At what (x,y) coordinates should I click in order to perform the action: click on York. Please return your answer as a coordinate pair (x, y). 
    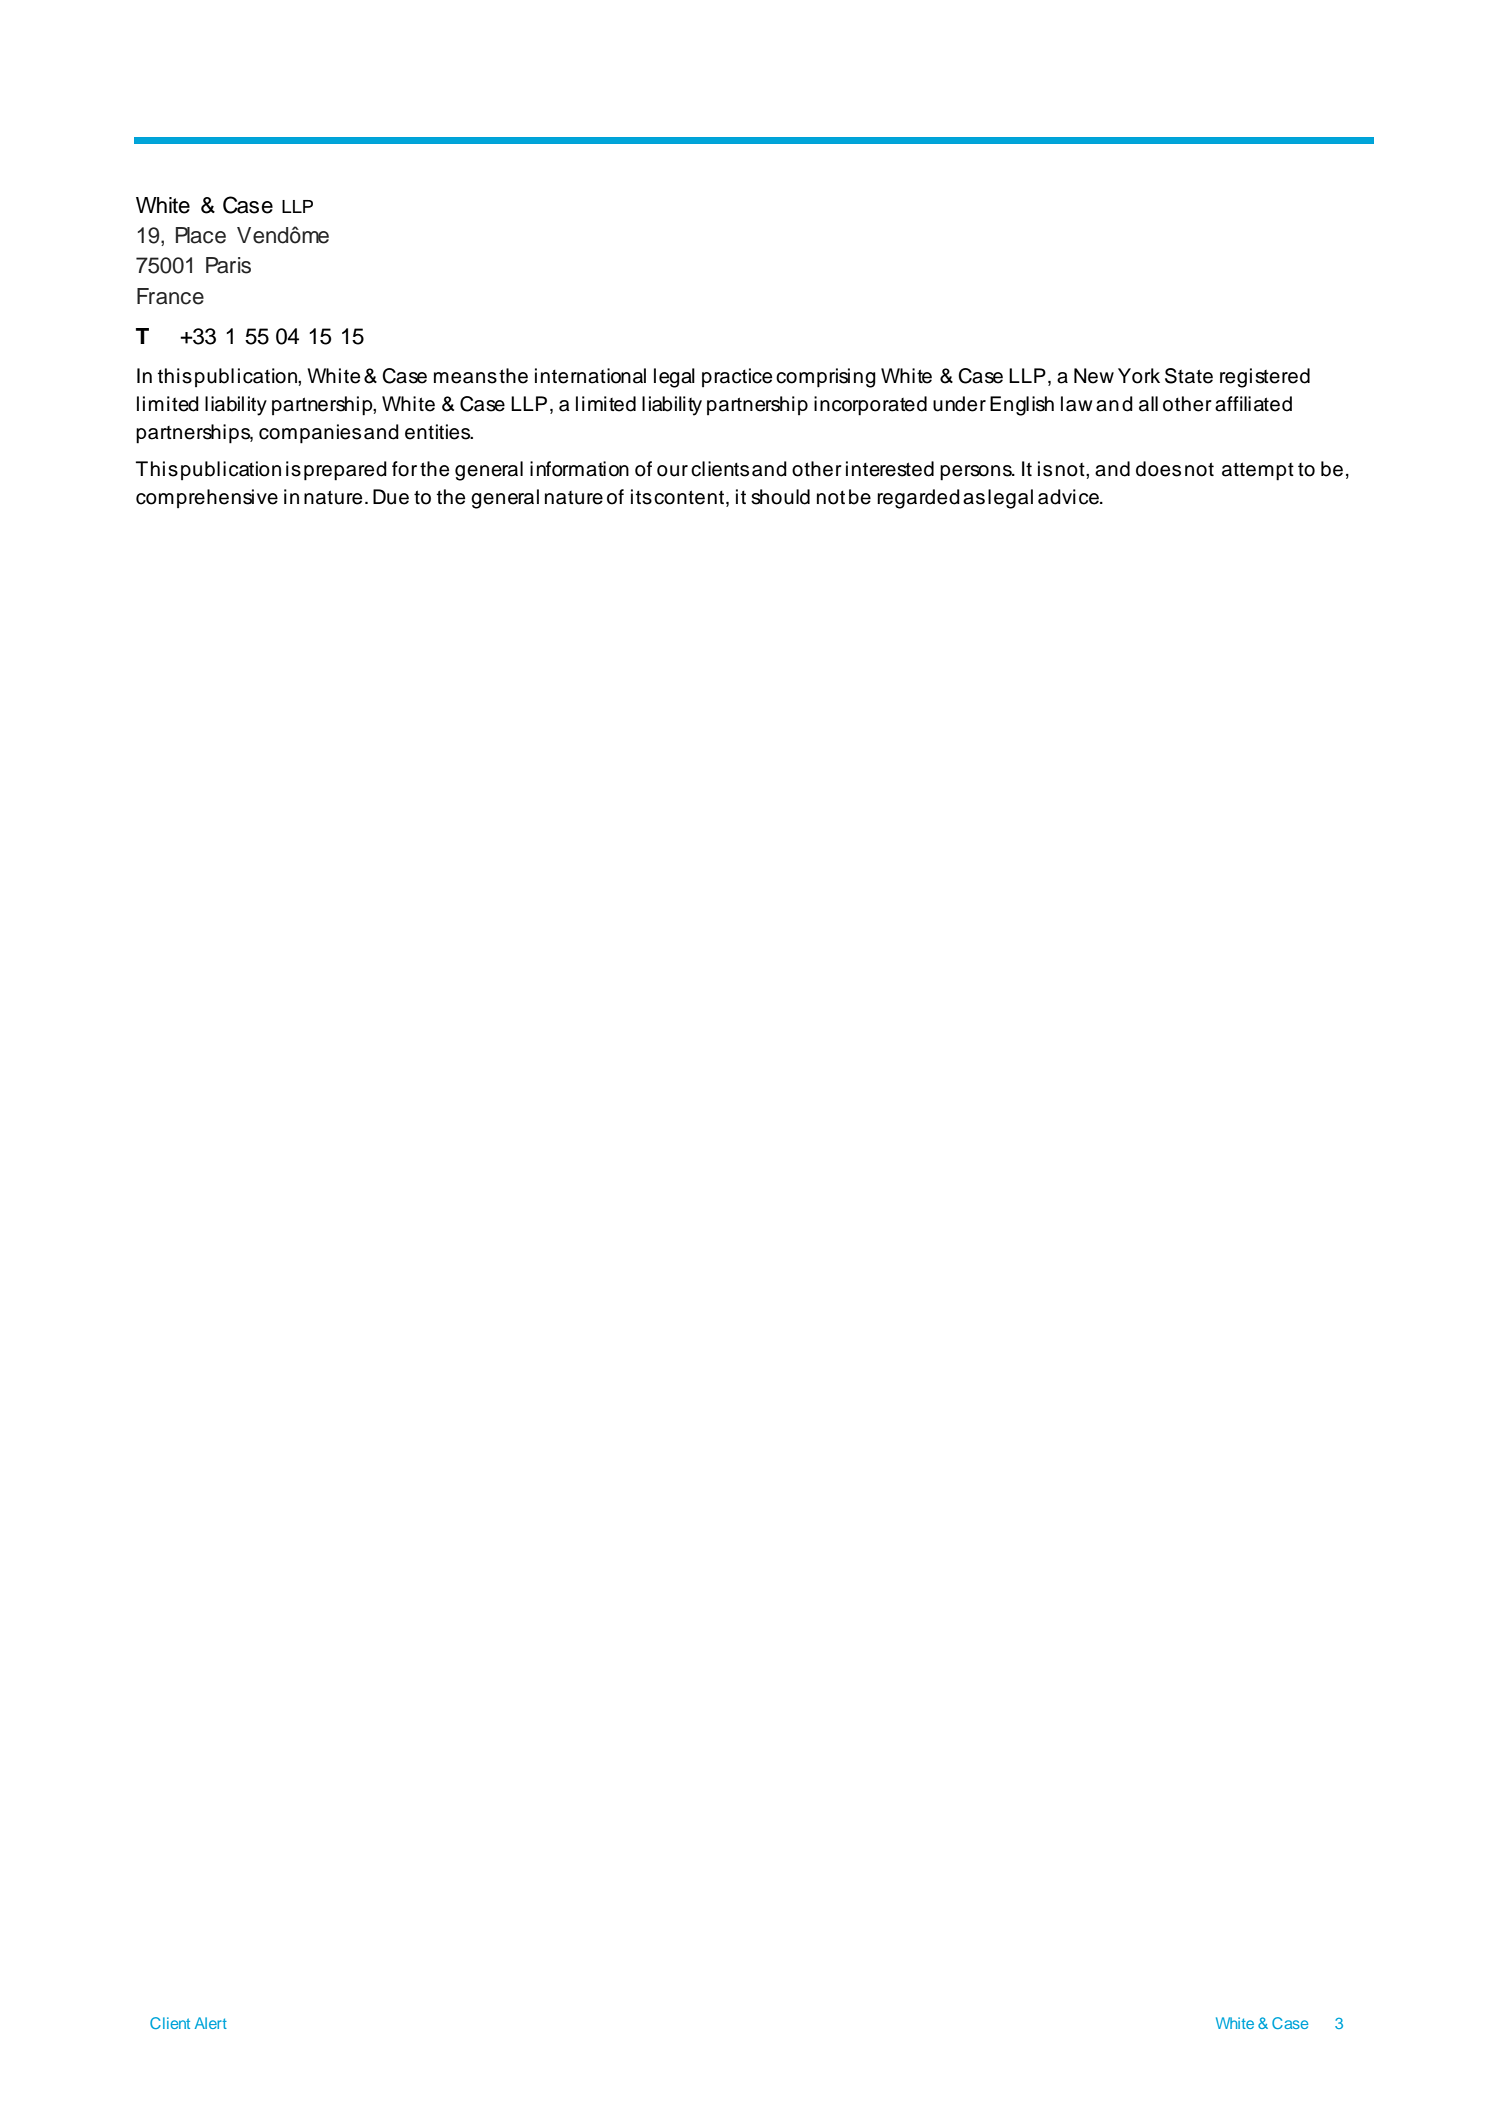
    Looking at the image, I should click on (1139, 376).
